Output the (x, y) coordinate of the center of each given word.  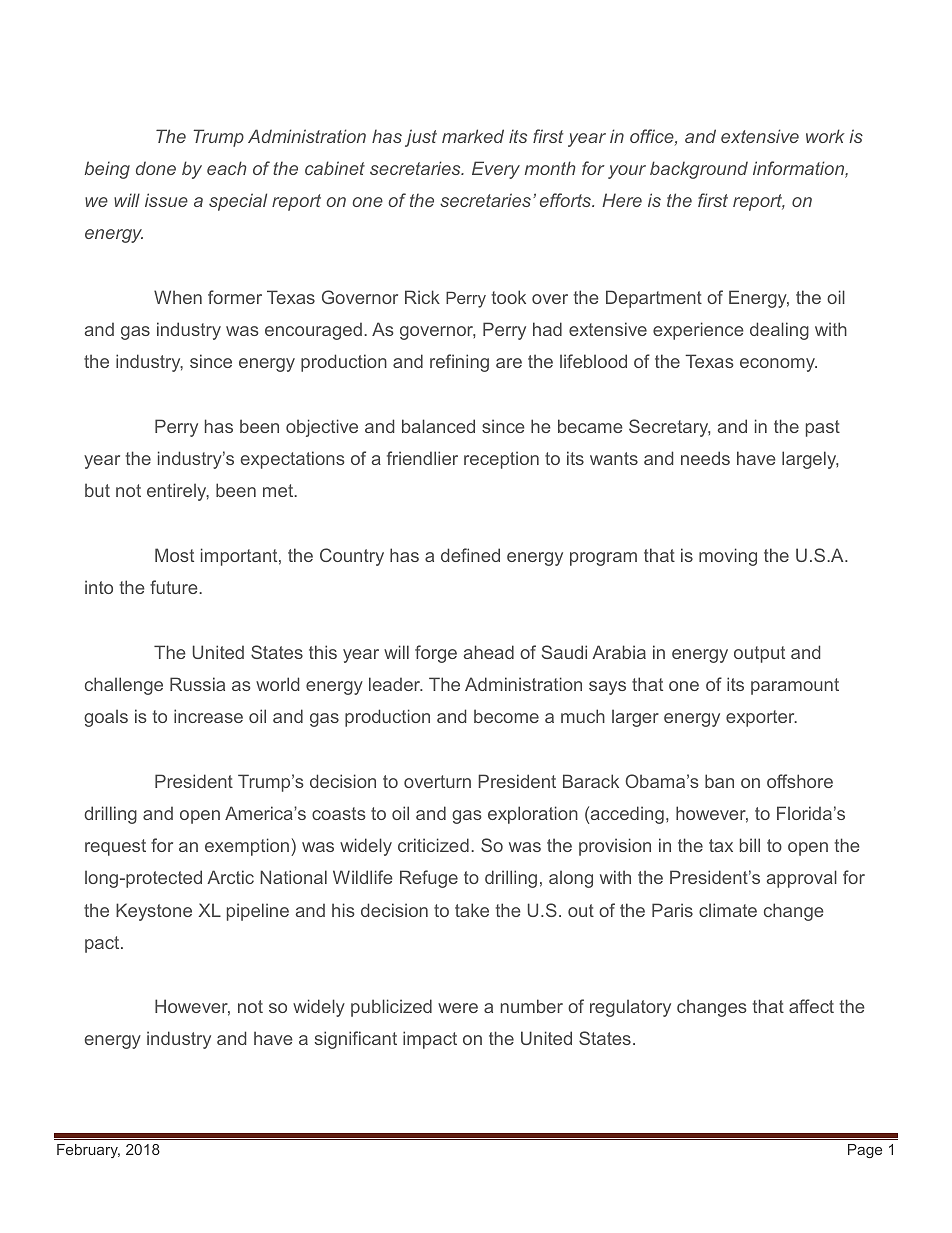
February (88, 1151)
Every (496, 170)
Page (865, 1151)
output (759, 654)
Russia (197, 684)
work (825, 136)
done (156, 168)
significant (356, 1040)
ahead (489, 652)
